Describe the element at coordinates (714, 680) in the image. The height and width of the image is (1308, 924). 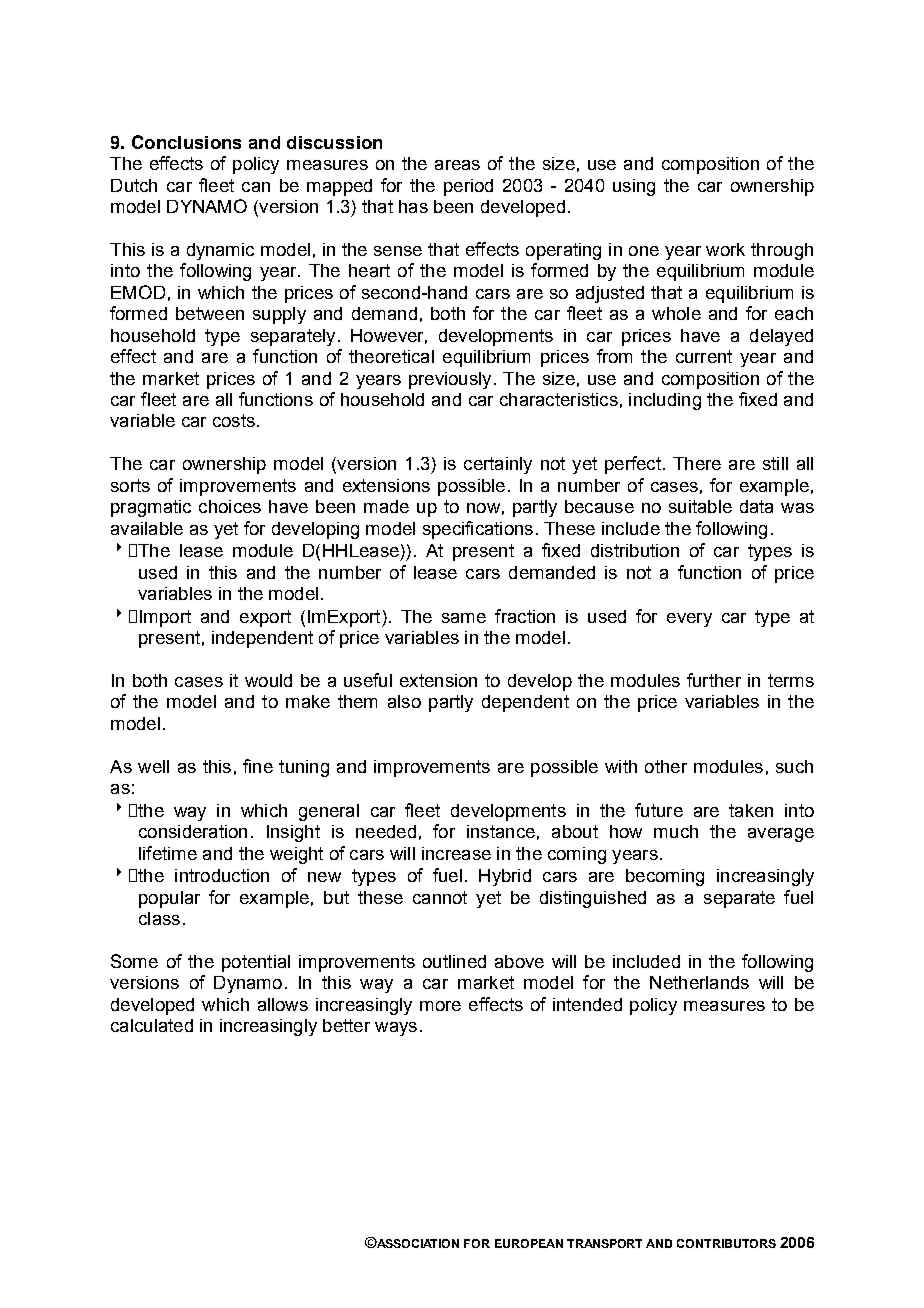
I see `further` at that location.
